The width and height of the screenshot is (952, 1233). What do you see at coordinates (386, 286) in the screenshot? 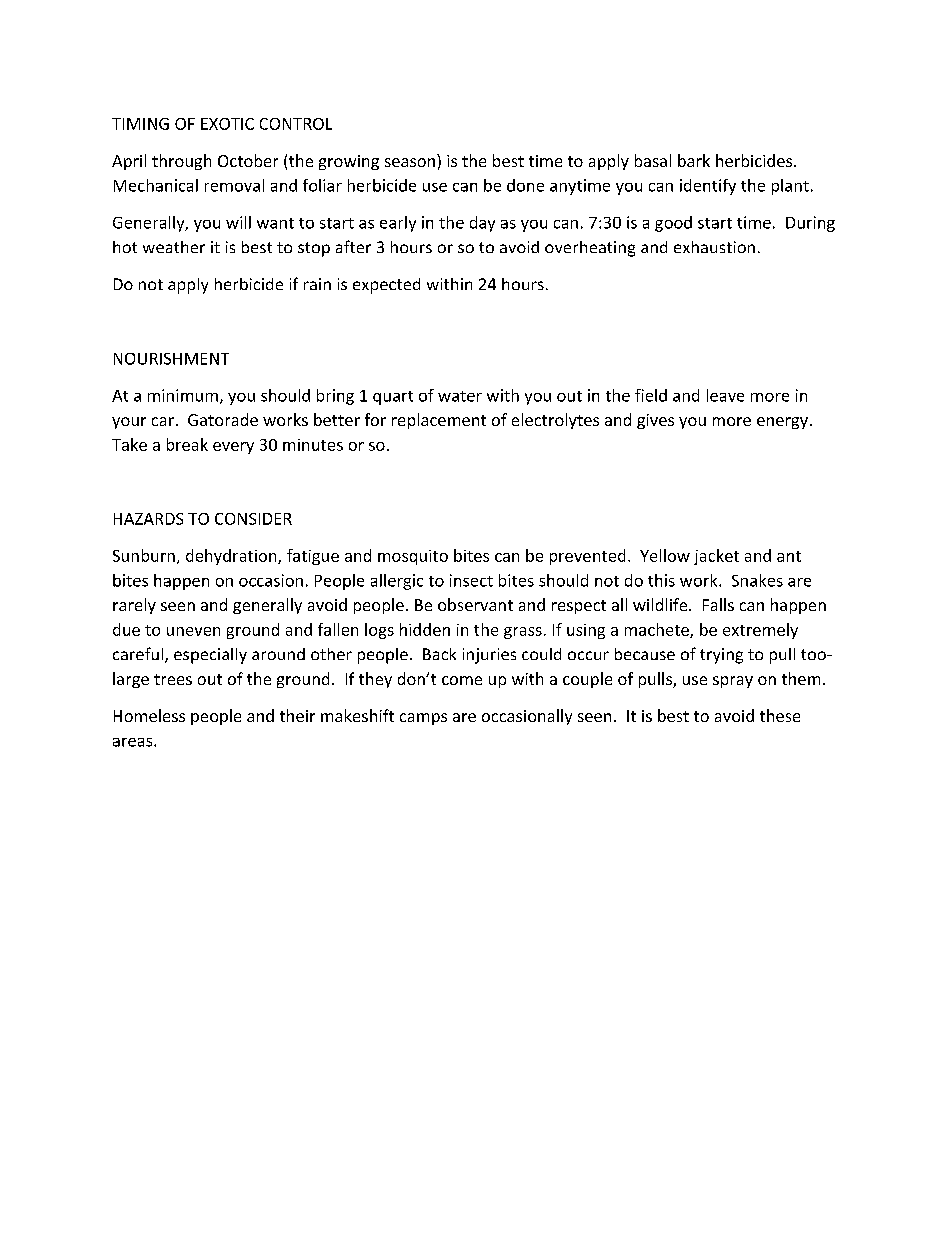
I see `expected` at bounding box center [386, 286].
